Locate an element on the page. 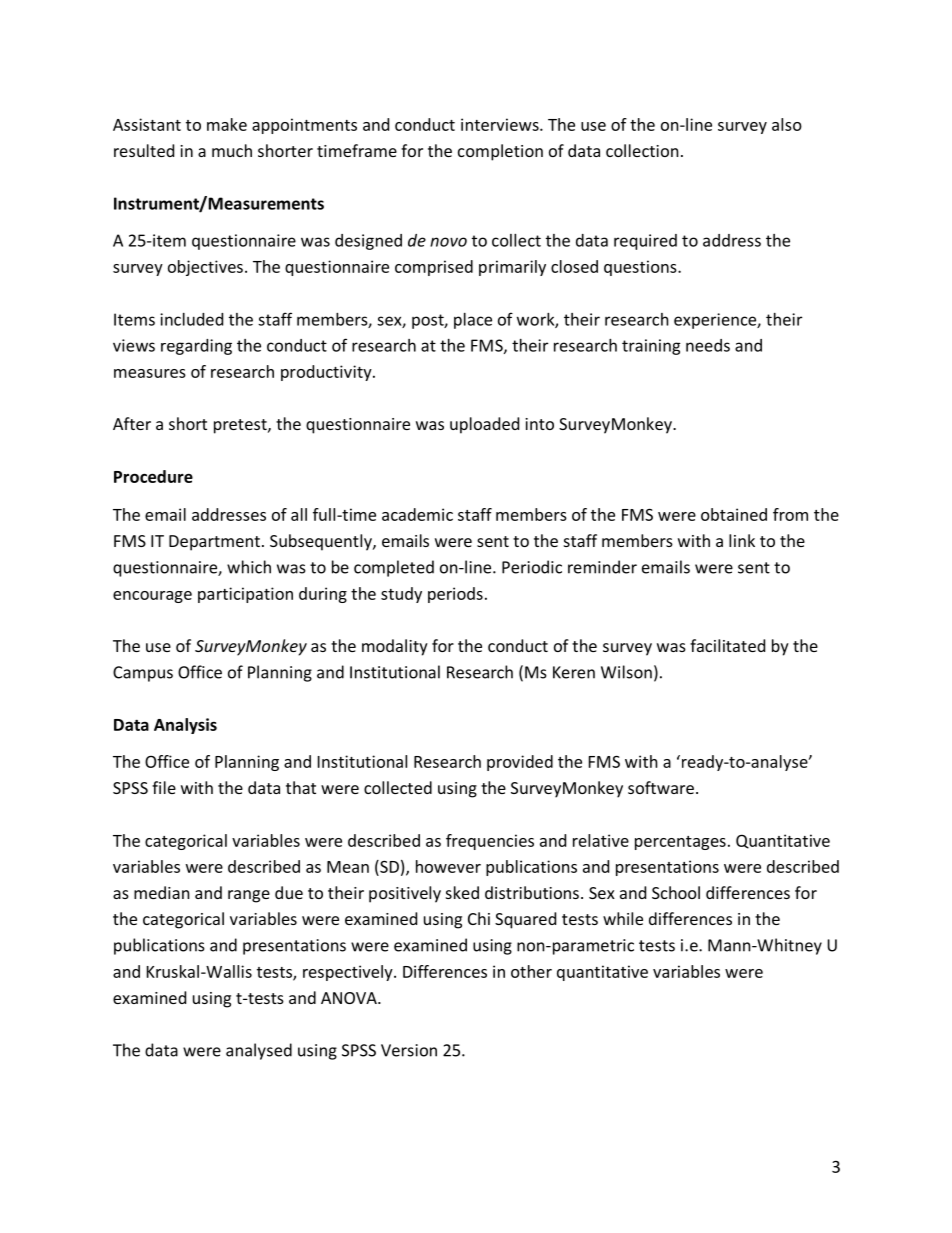  software is located at coordinates (661, 787).
